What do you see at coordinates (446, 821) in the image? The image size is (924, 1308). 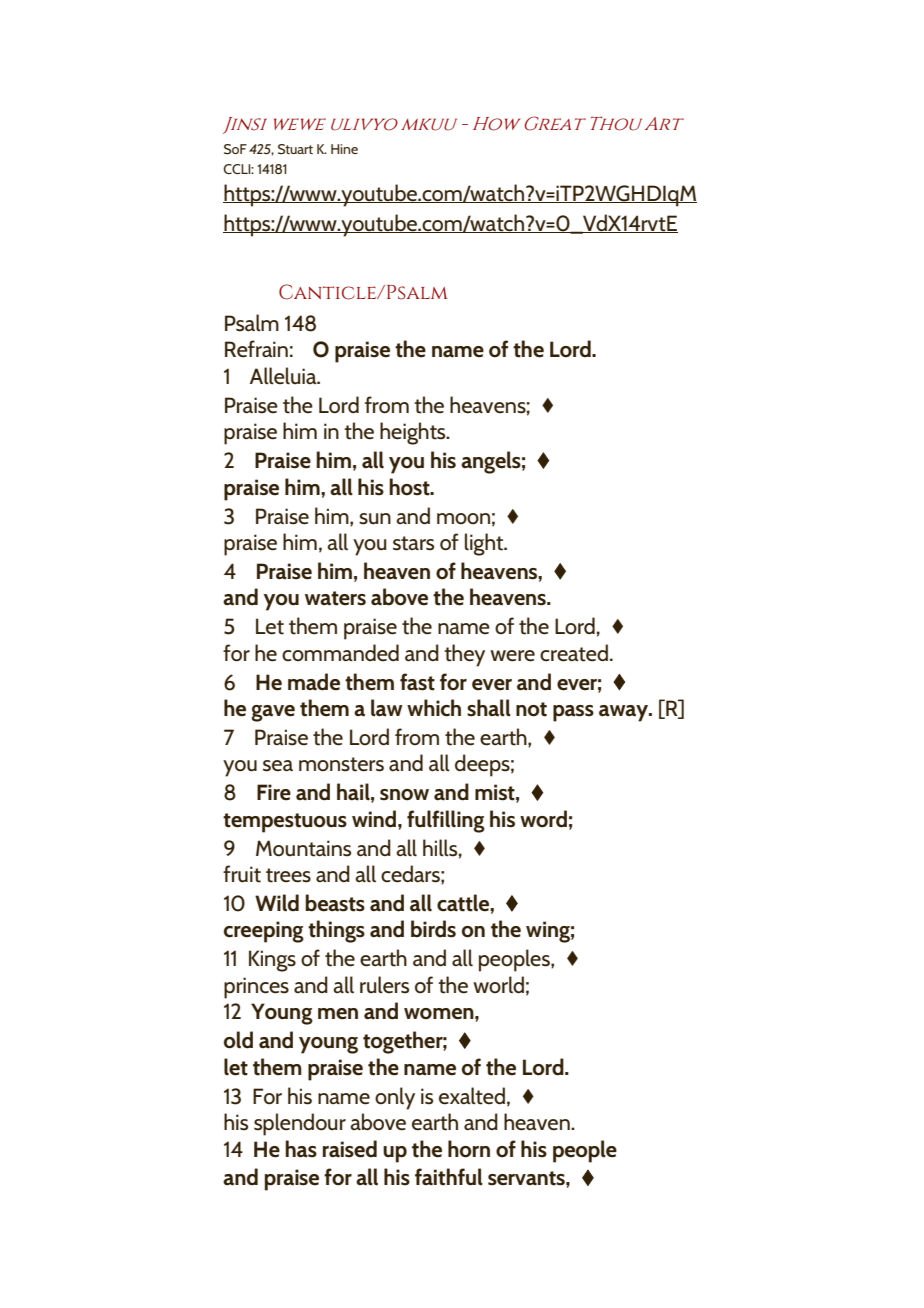 I see `fulfilling` at bounding box center [446, 821].
